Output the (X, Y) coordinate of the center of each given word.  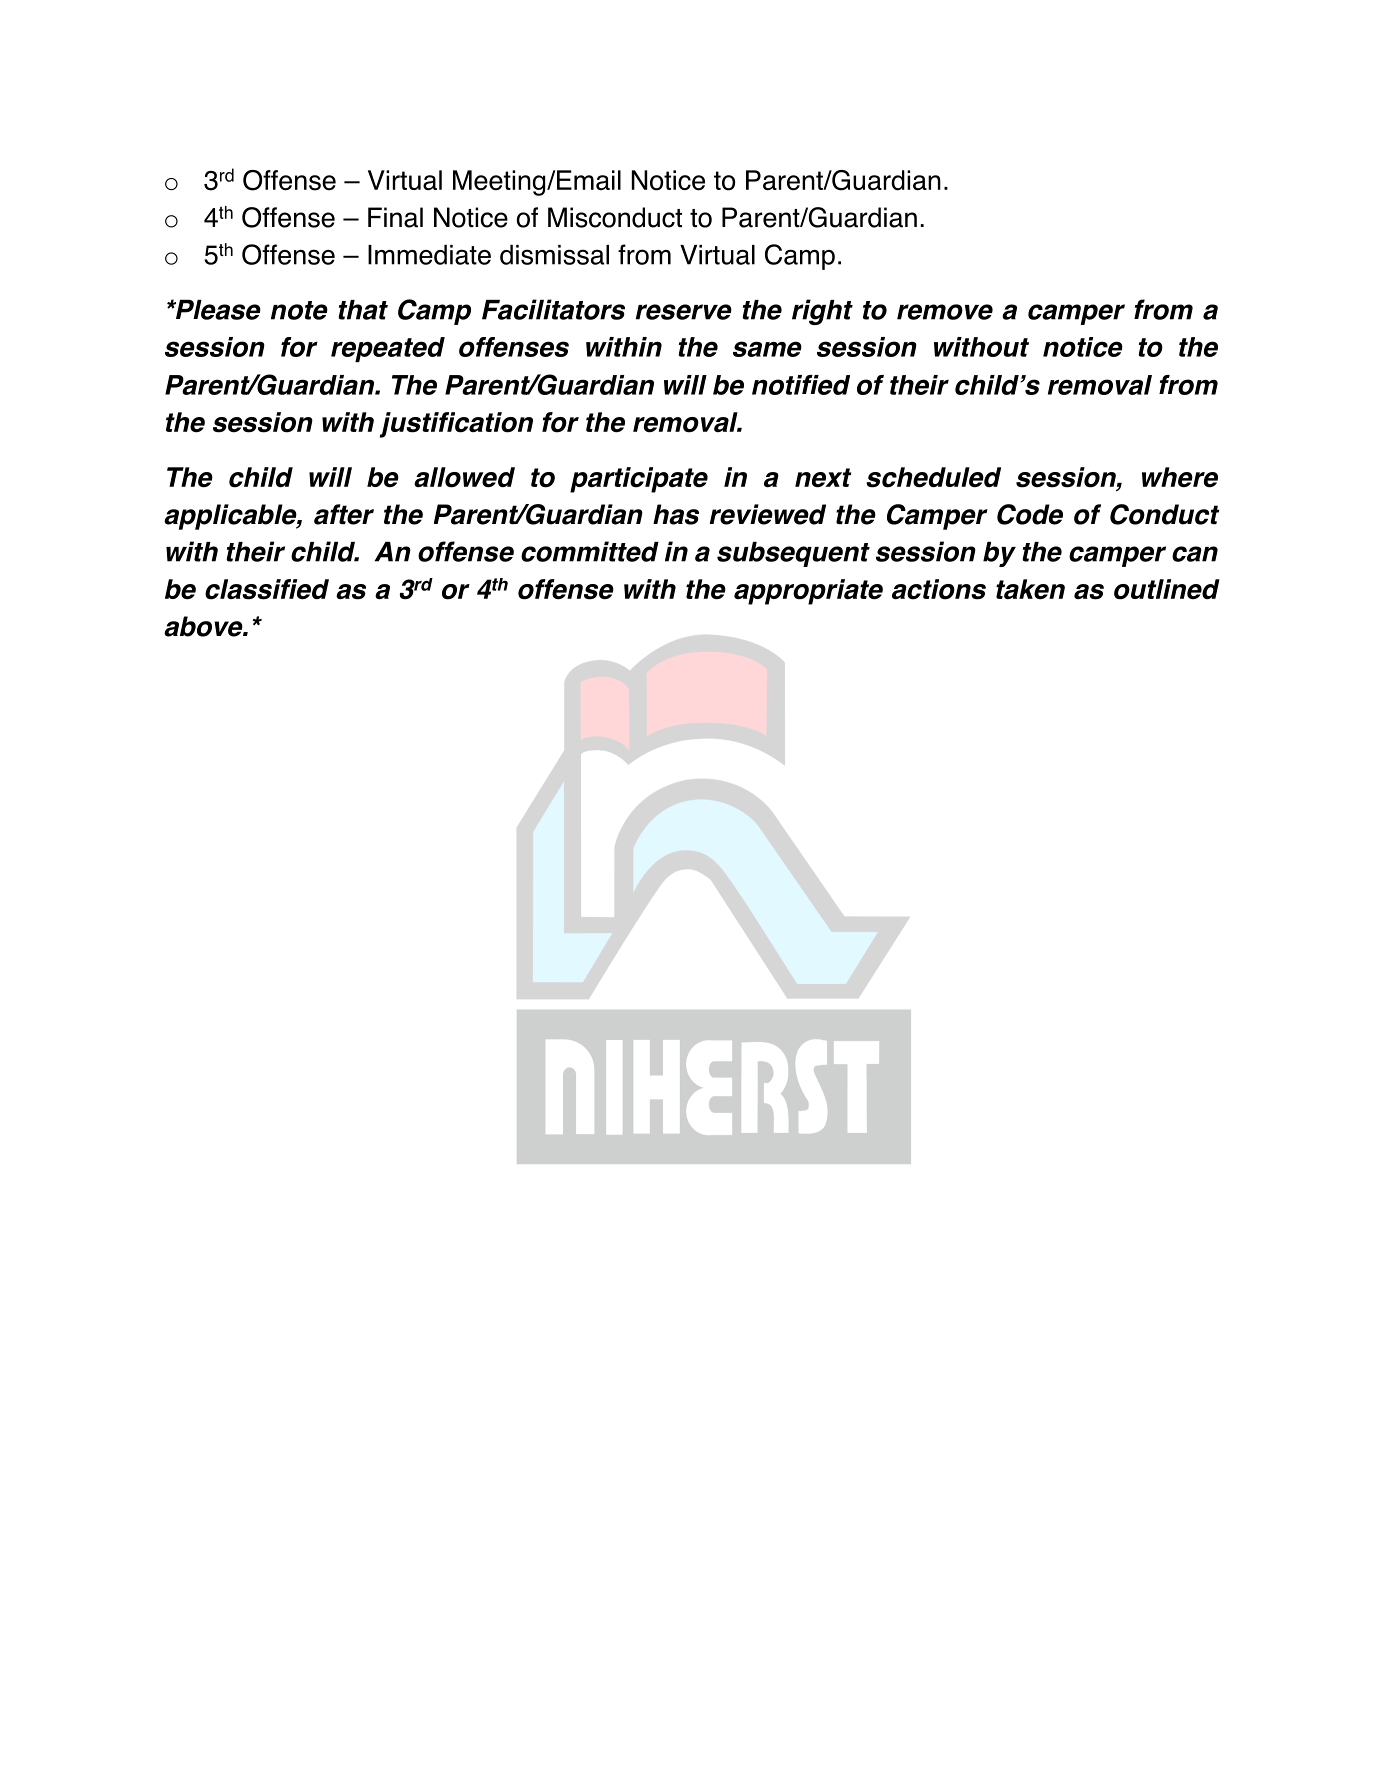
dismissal (554, 255)
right (822, 312)
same (767, 349)
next (823, 478)
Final (395, 217)
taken (1030, 589)
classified (267, 589)
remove (945, 312)
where (1180, 477)
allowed (464, 477)
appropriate (808, 592)
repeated (388, 349)
